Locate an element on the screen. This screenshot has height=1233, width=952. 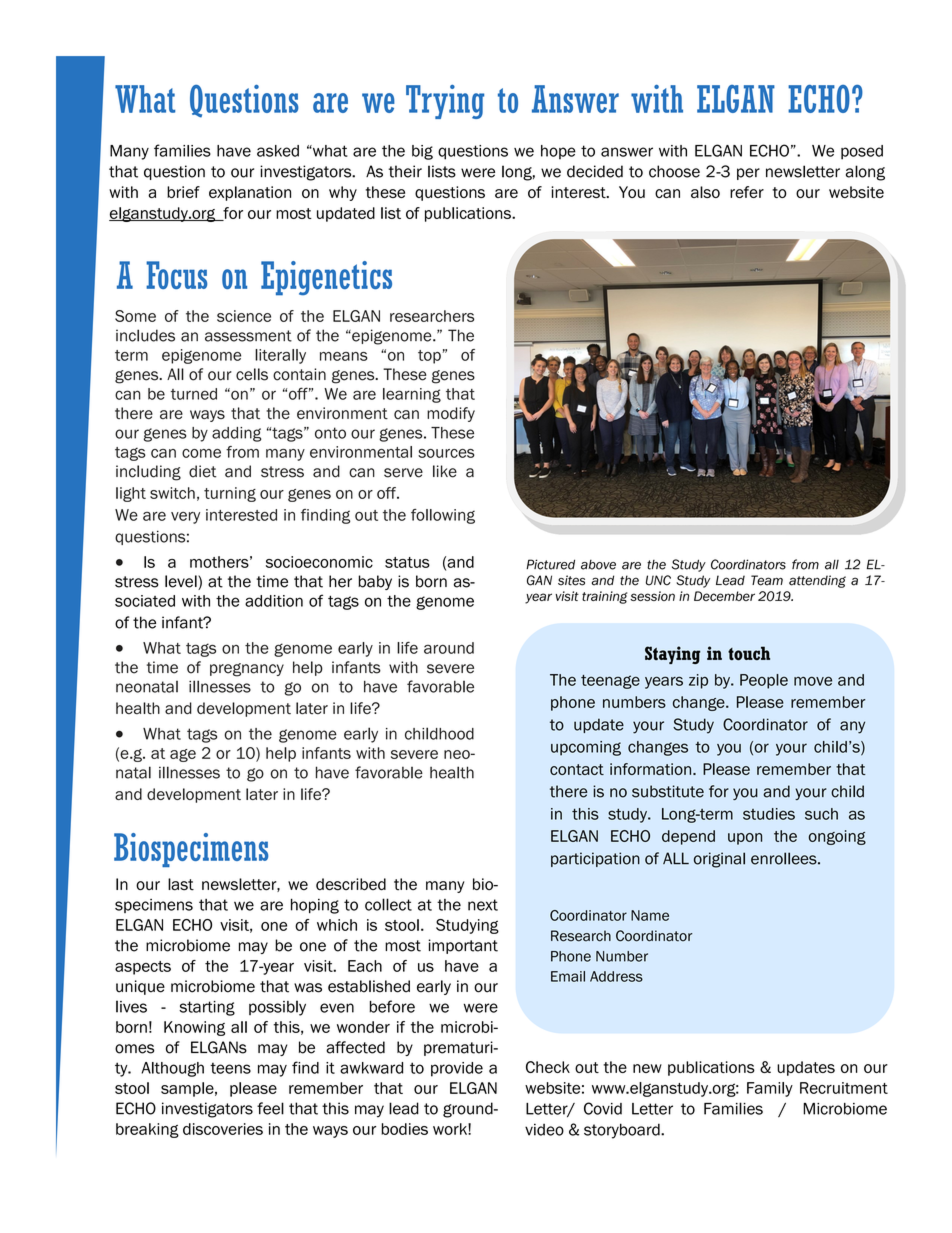
last is located at coordinates (181, 884).
